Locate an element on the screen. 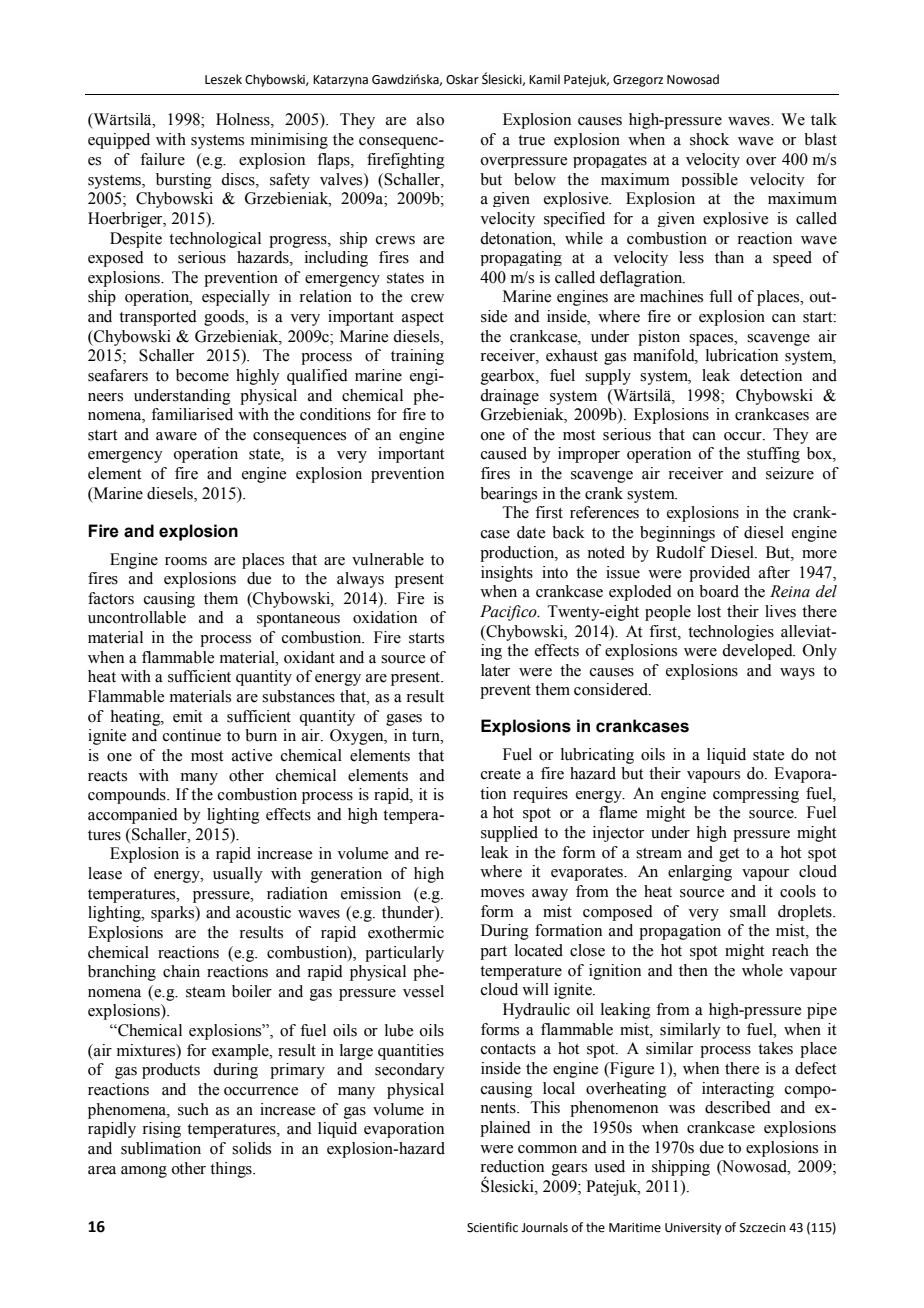 The height and width of the screenshot is (1308, 924). bearings is located at coordinates (508, 495).
